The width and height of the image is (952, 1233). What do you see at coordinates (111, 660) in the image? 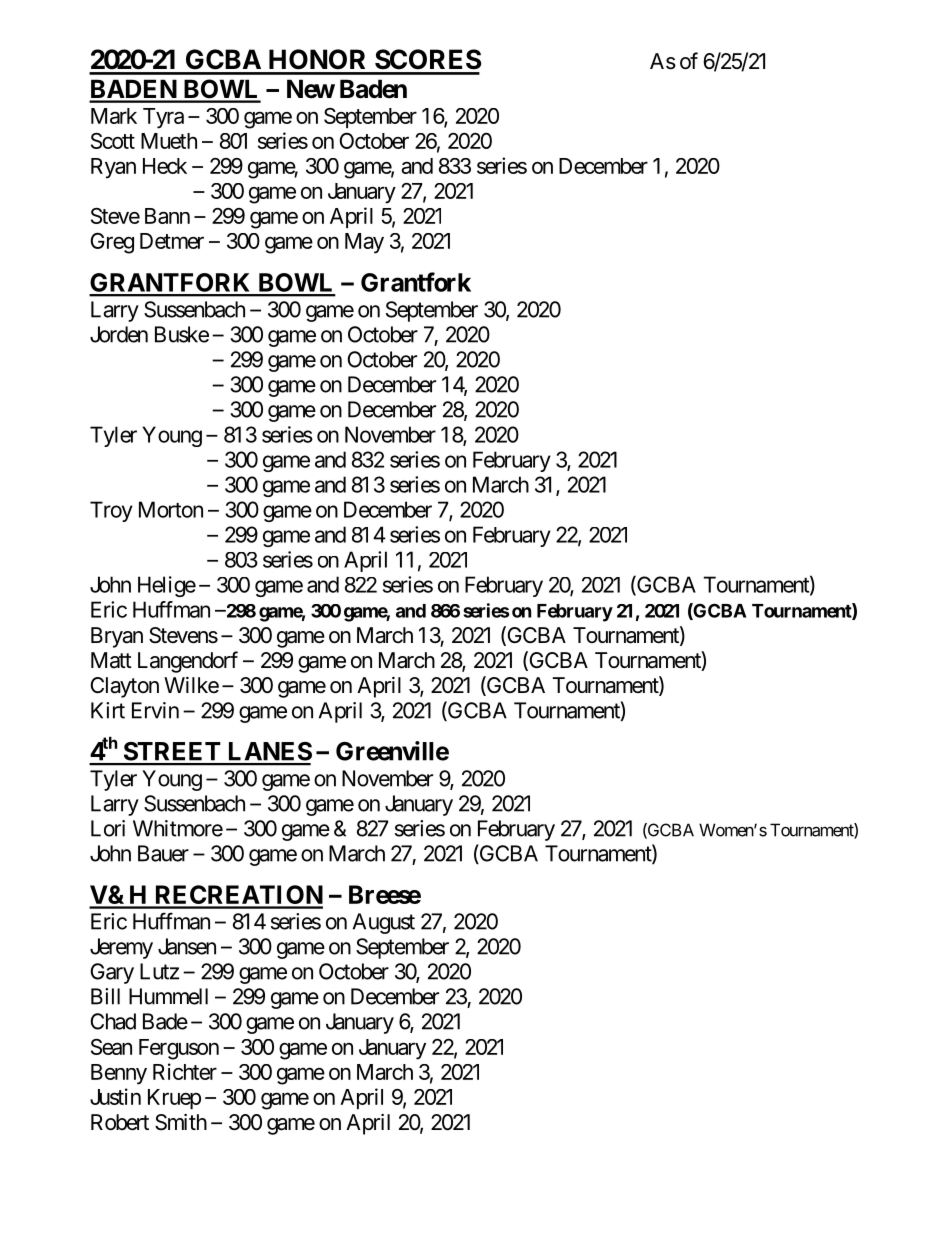
I see `Matt` at bounding box center [111, 660].
